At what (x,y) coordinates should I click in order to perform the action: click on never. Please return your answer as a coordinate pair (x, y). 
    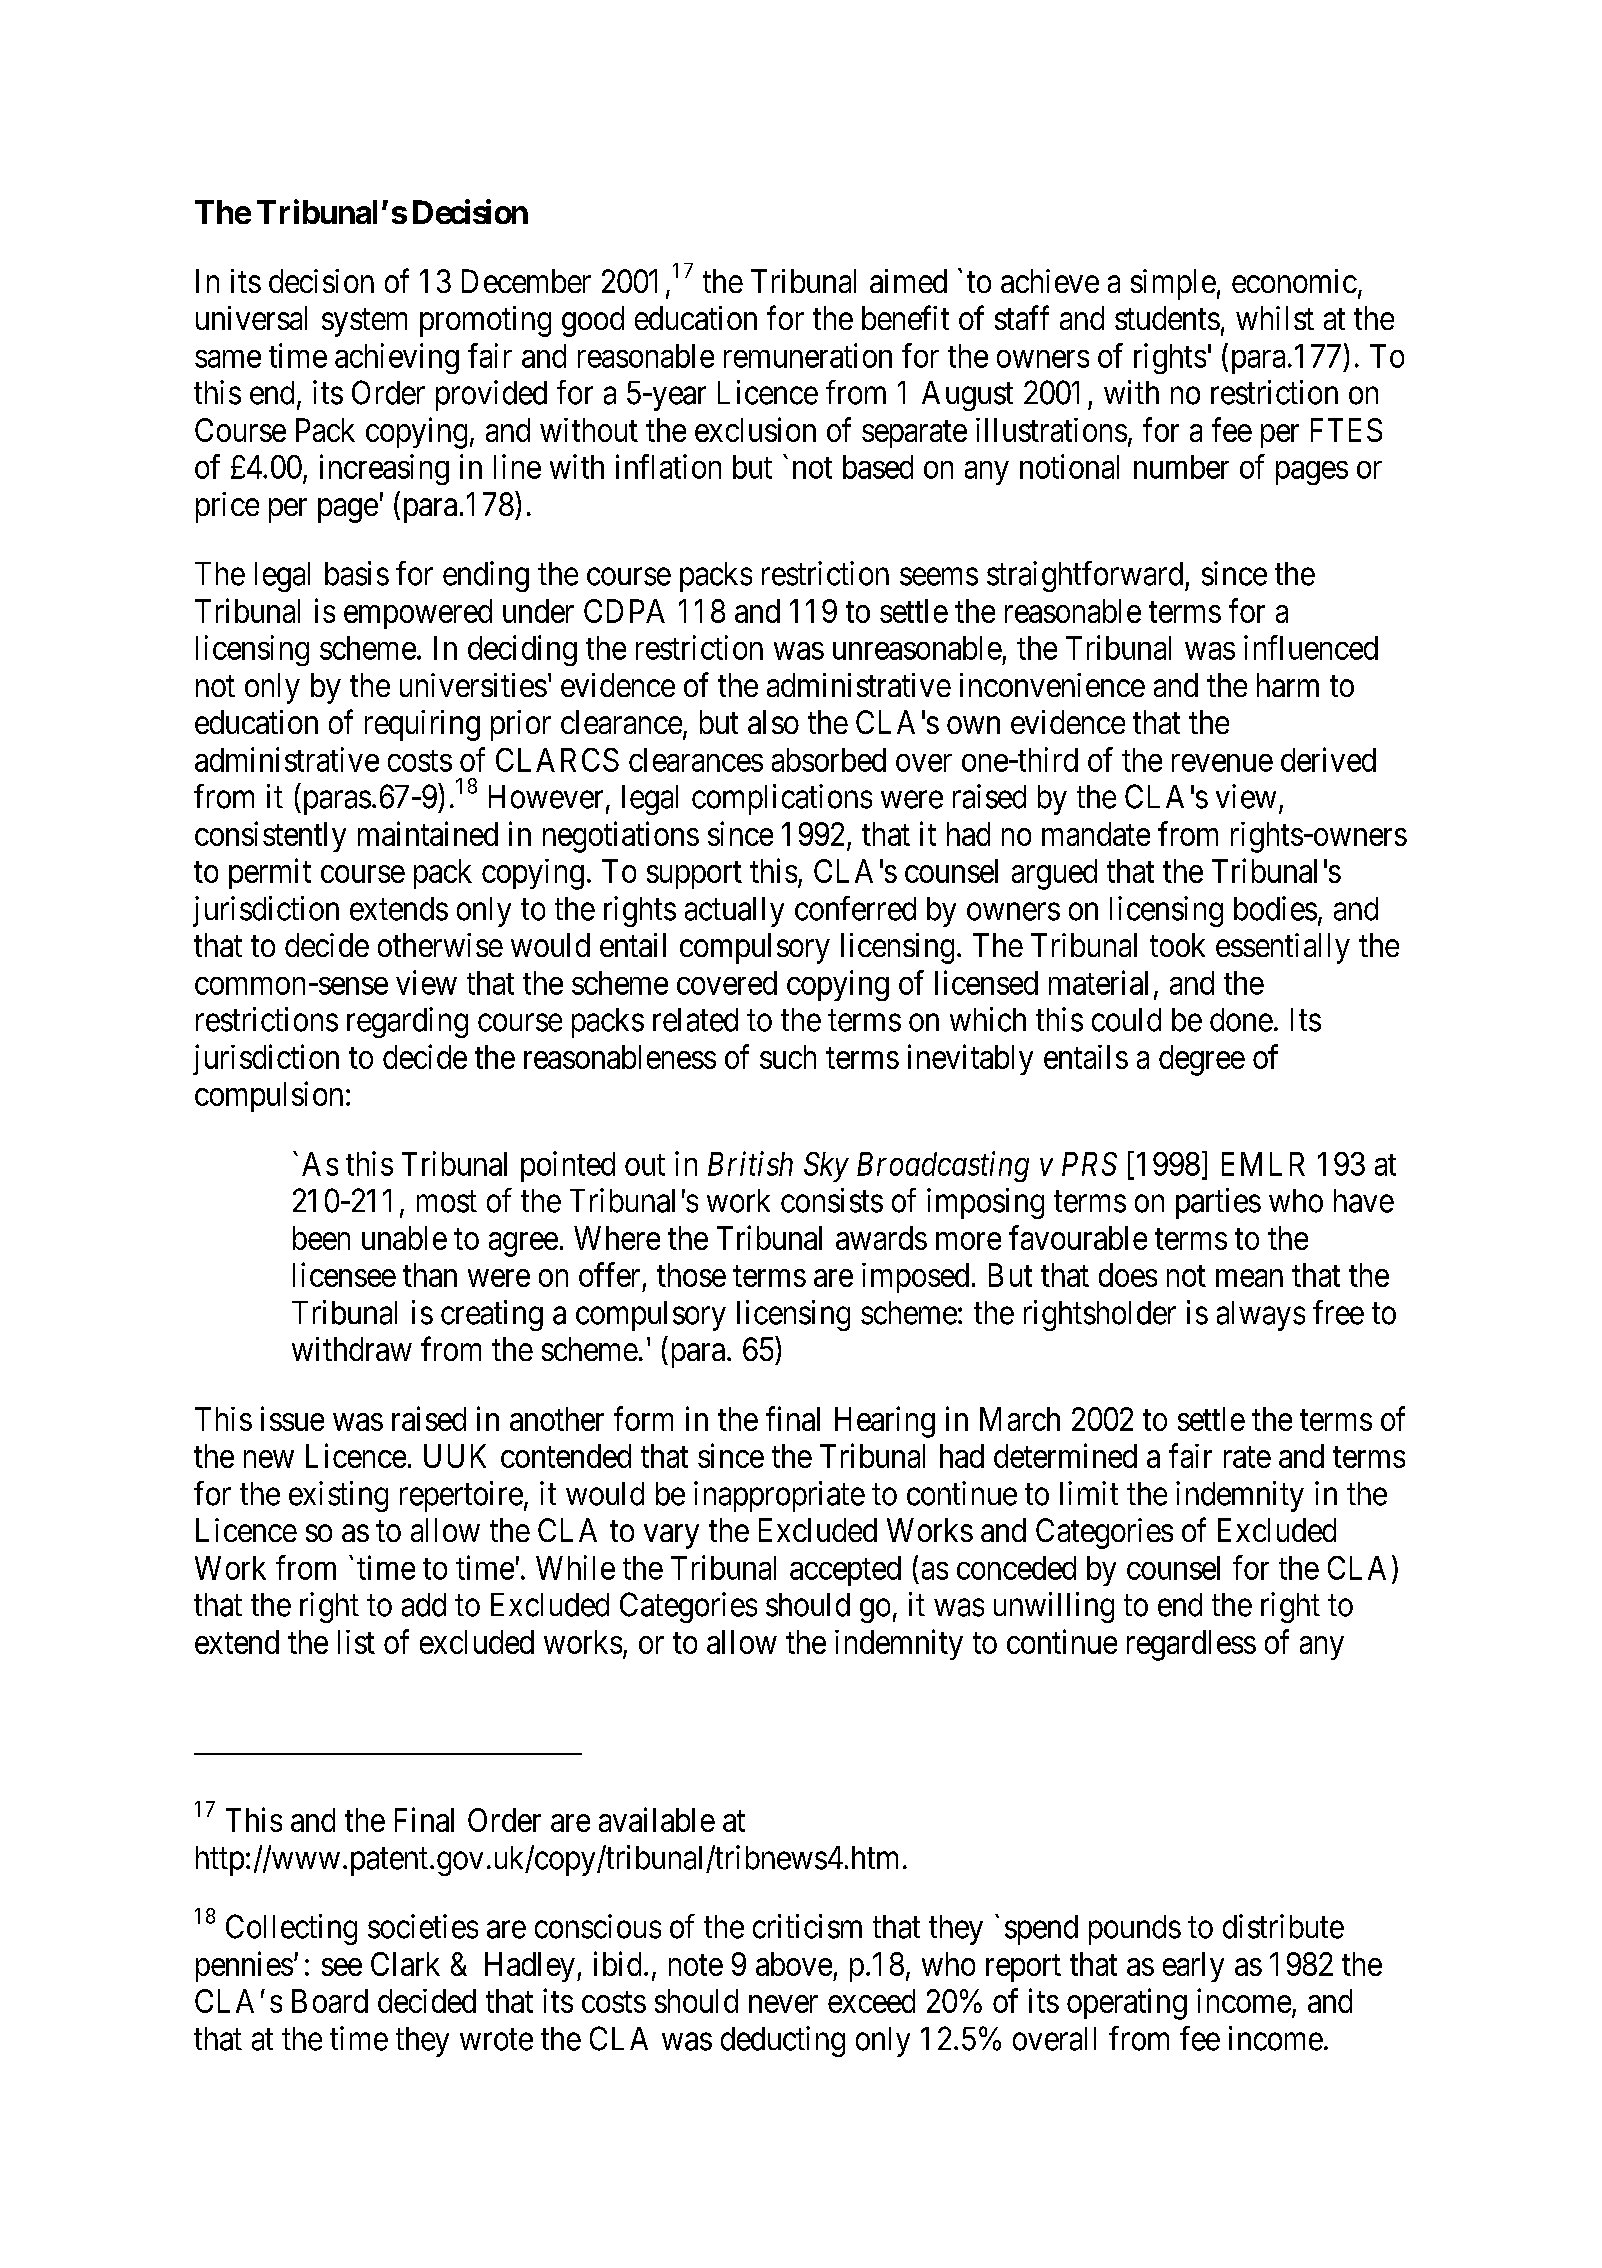
    Looking at the image, I should click on (783, 2004).
